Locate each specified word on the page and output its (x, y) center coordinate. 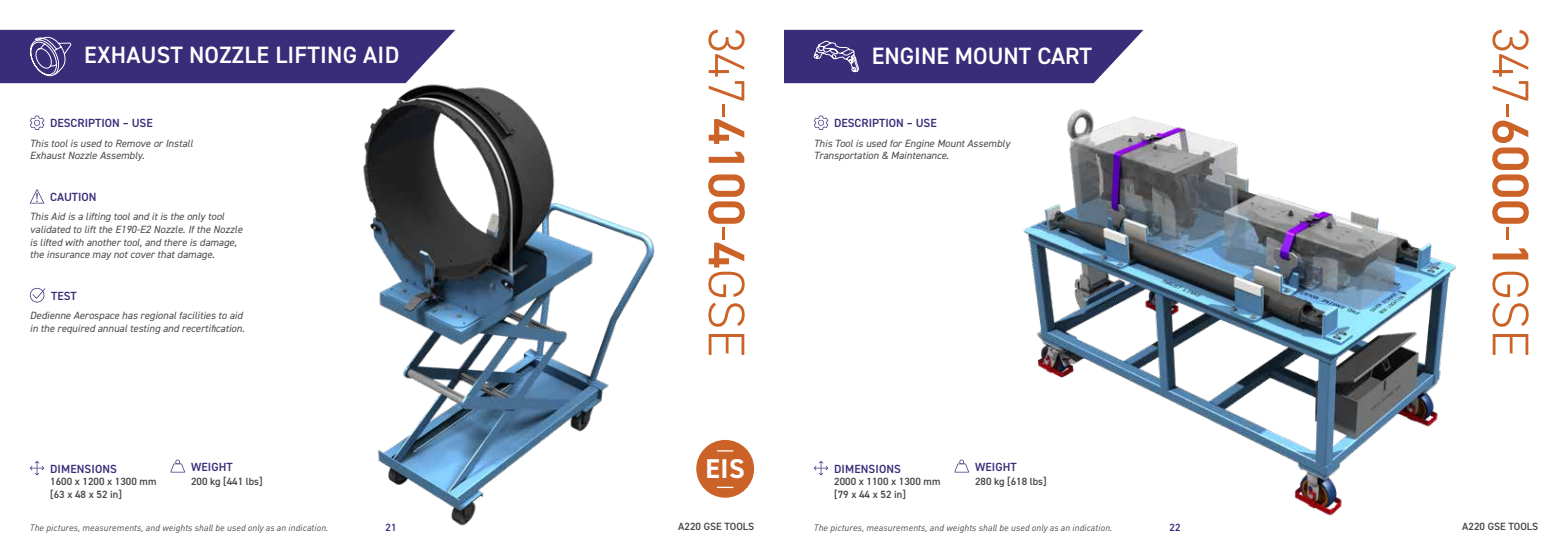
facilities (197, 315)
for (896, 143)
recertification (213, 328)
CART (1065, 55)
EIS (725, 468)
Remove (133, 143)
